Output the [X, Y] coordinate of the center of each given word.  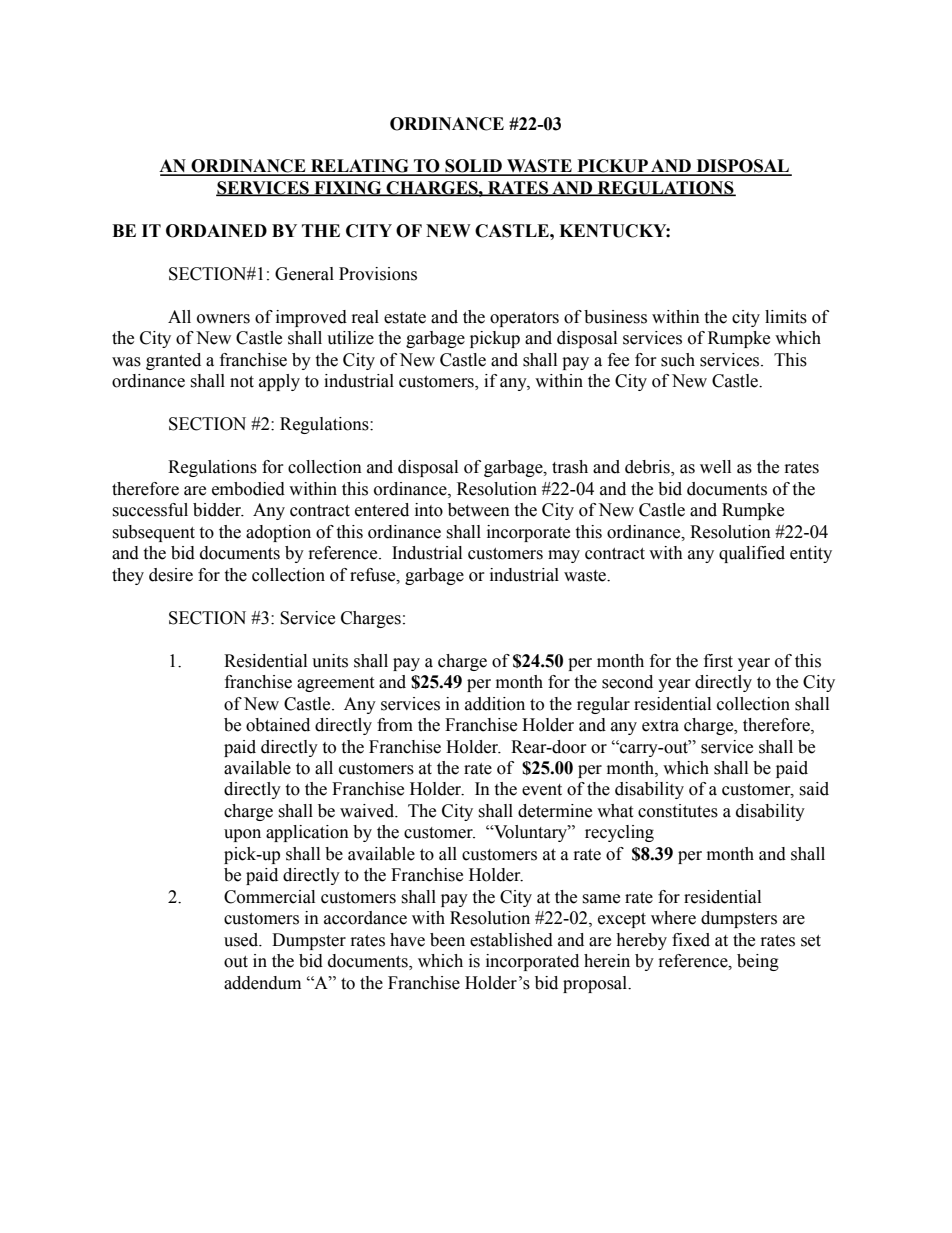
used [242, 940]
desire [171, 575]
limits [786, 317]
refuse [374, 575]
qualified [752, 554]
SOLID [473, 167]
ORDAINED [216, 231]
